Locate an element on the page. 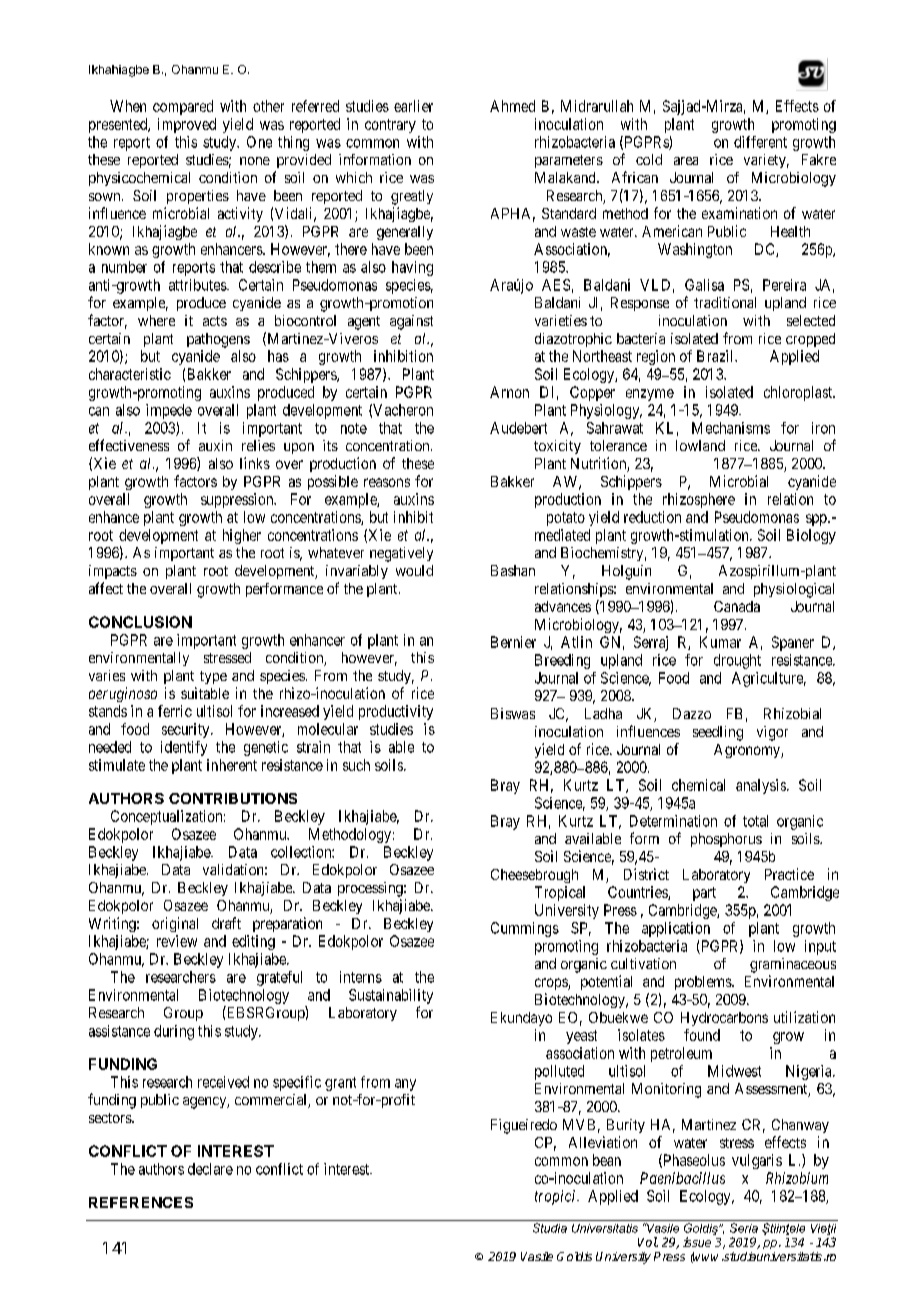 Image resolution: width=924 pixels, height=1308 pixels. reasons is located at coordinates (387, 482).
